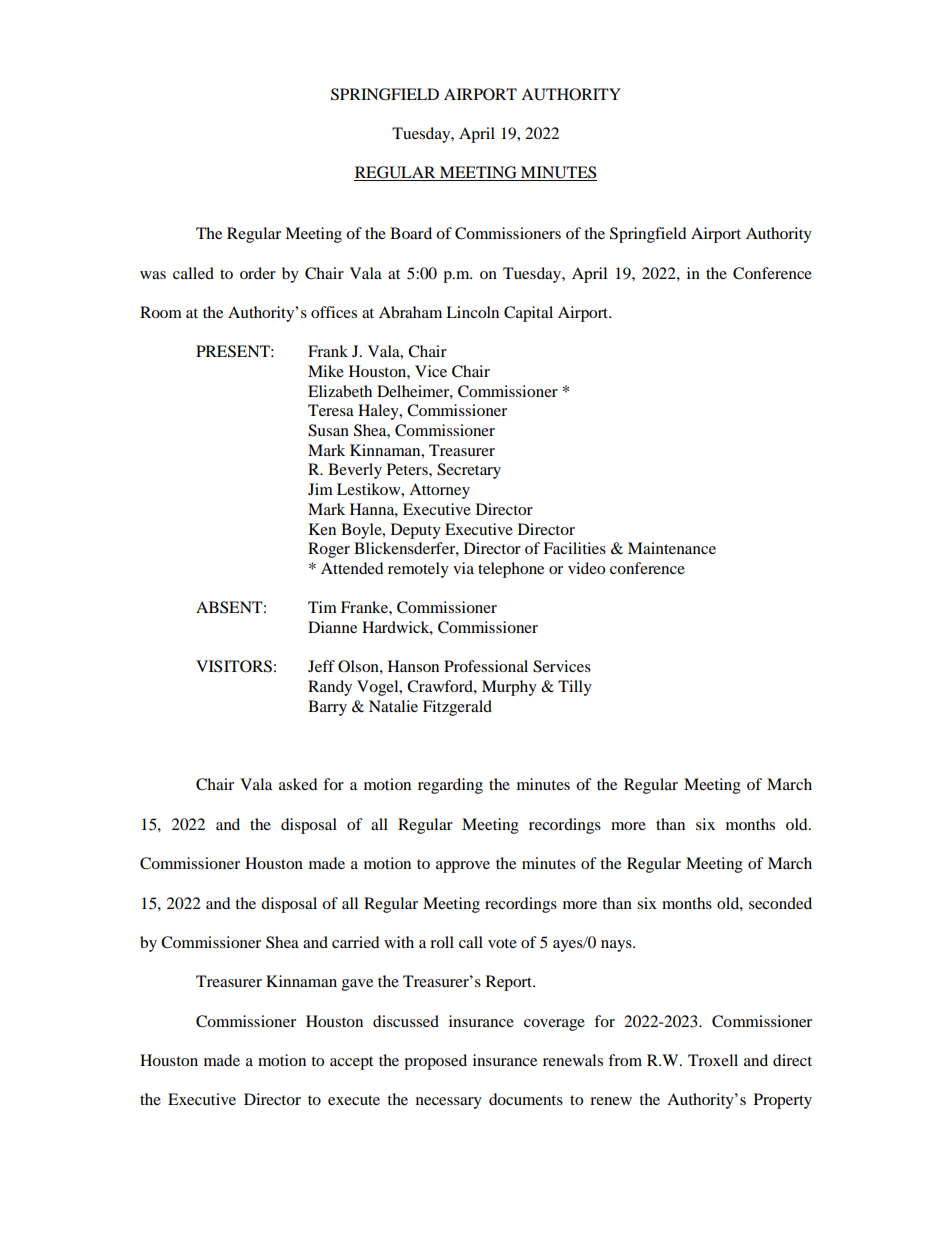 Image resolution: width=952 pixels, height=1233 pixels. Describe the element at coordinates (469, 471) in the page. I see `Secretary` at that location.
